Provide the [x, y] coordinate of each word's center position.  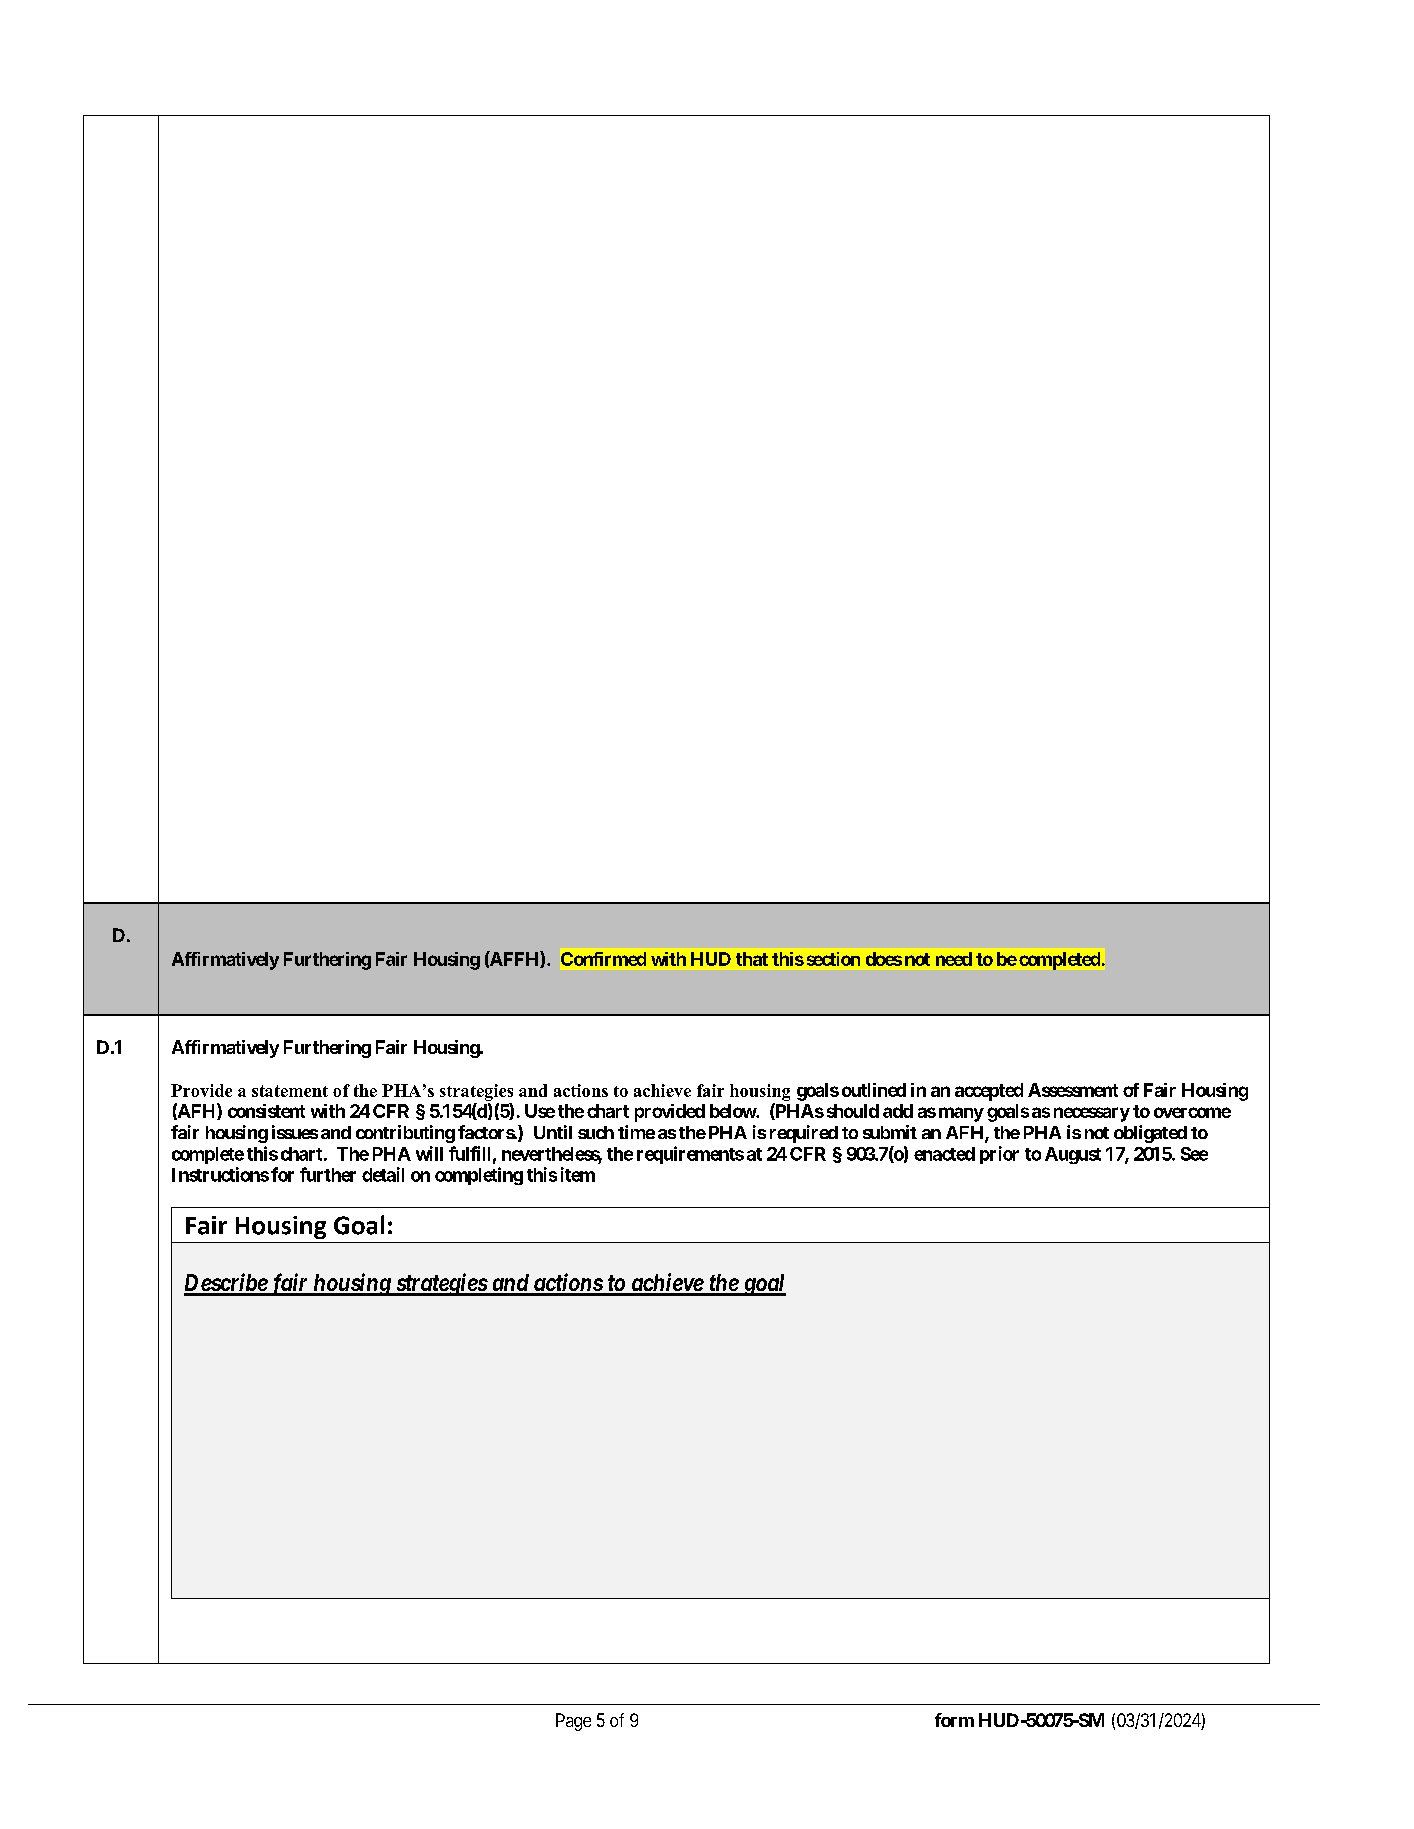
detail [383, 1174]
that [752, 959]
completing [479, 1176]
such [596, 1132]
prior [999, 1155]
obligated [1150, 1134]
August [1073, 1155]
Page [573, 1722]
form [954, 1720]
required [804, 1134]
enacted [944, 1154]
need [954, 959]
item [578, 1174]
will [429, 1153]
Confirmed [603, 959]
